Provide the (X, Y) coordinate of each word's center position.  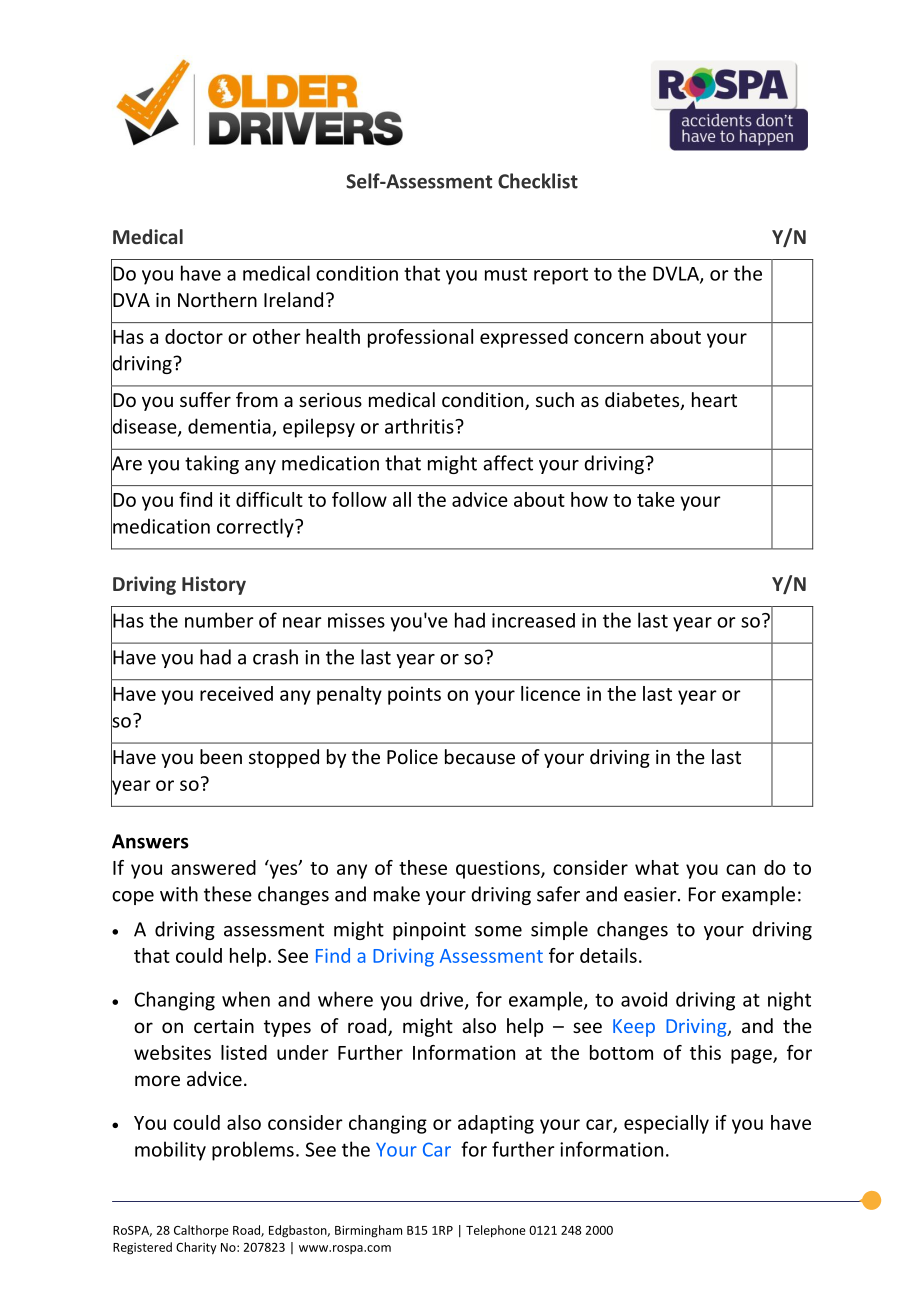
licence (550, 693)
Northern (217, 299)
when (246, 999)
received (236, 693)
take (656, 499)
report (561, 276)
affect (508, 463)
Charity (196, 1248)
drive (443, 1000)
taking (212, 464)
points (414, 695)
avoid (644, 999)
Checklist (538, 181)
